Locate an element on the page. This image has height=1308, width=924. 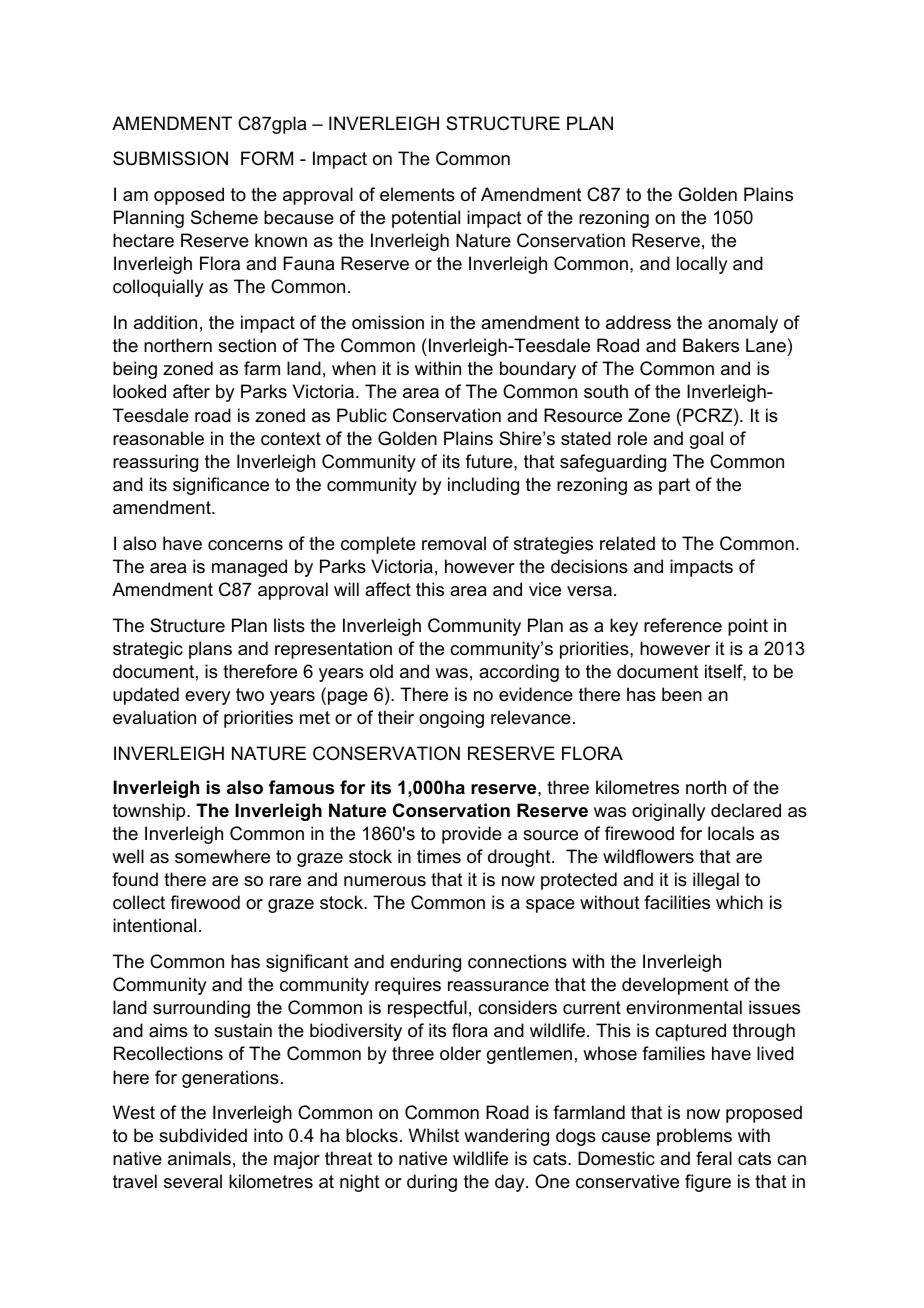
opposed is located at coordinates (189, 196).
